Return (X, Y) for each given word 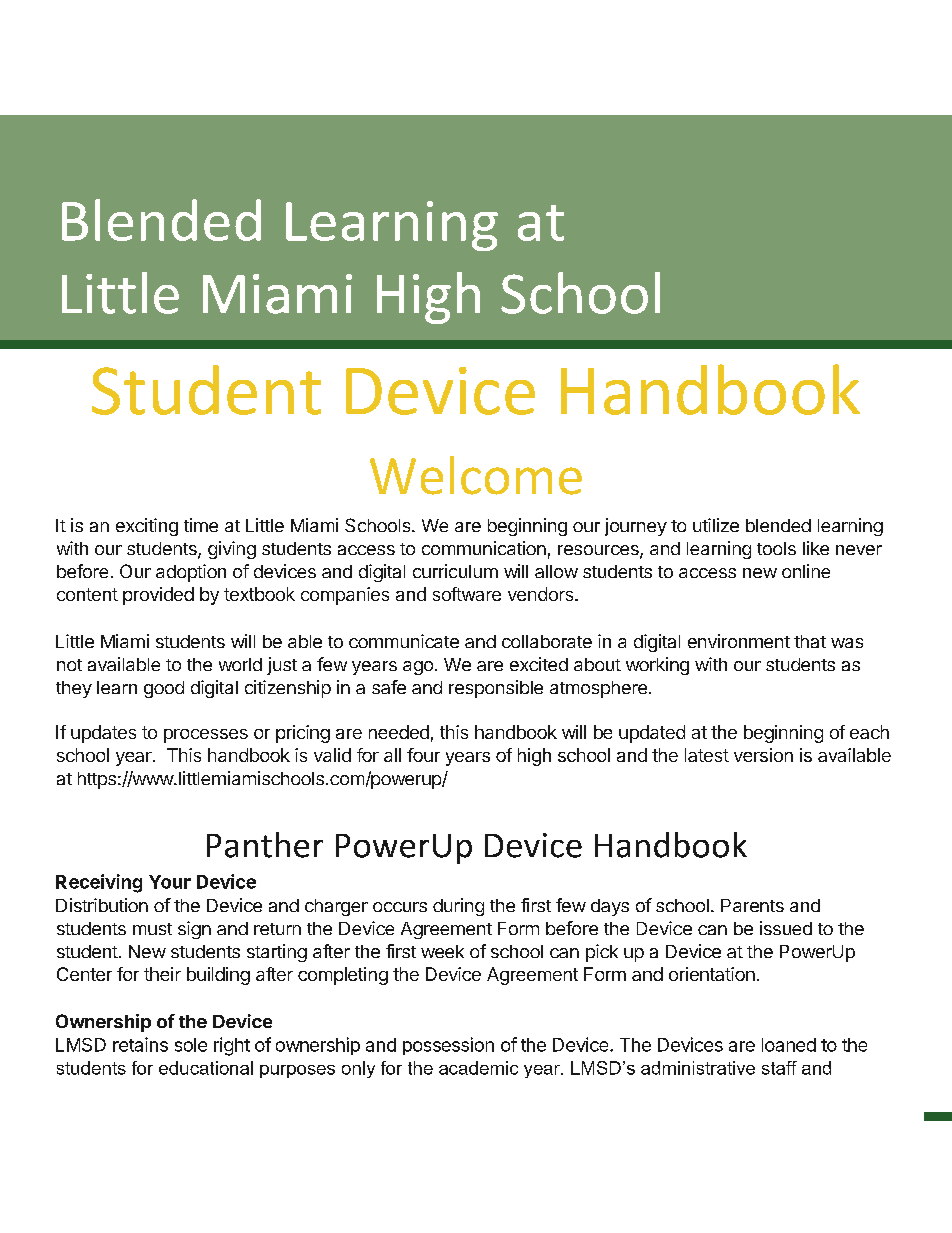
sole (191, 1045)
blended (778, 525)
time (201, 525)
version (763, 755)
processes (206, 736)
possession (448, 1046)
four (423, 755)
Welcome (476, 475)
